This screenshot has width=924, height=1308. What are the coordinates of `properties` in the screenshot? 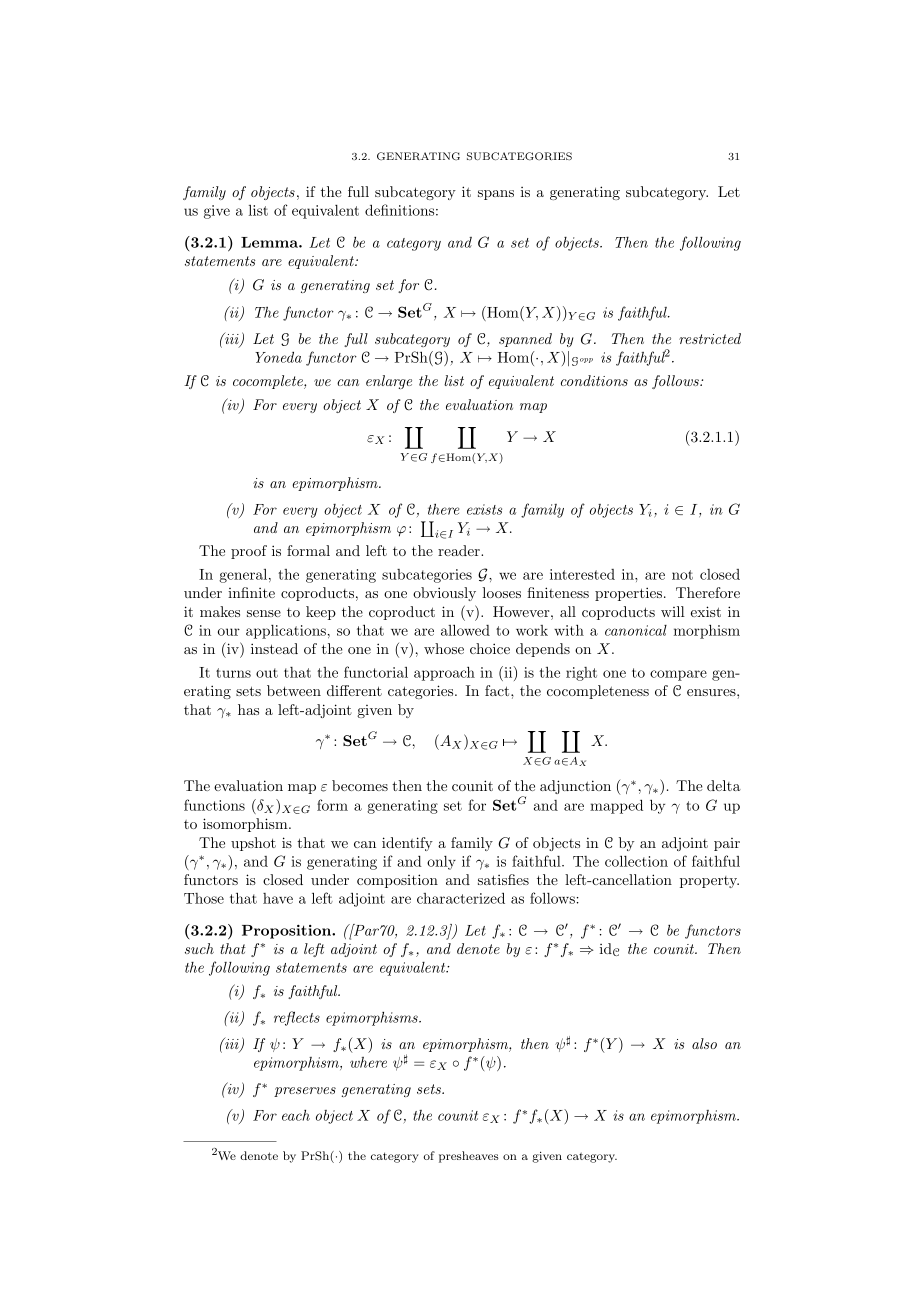 It's located at (628, 594).
